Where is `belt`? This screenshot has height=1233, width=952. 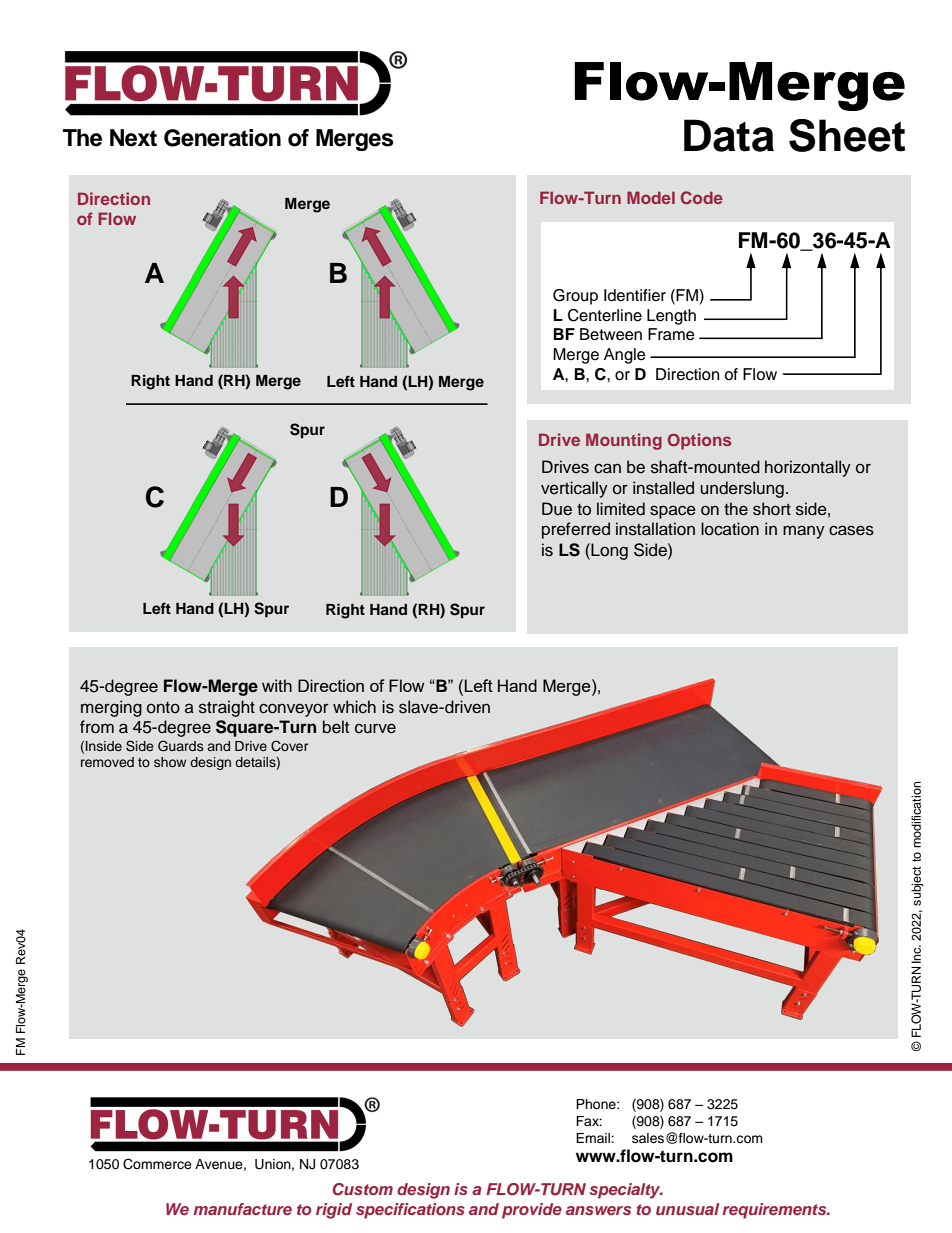 belt is located at coordinates (336, 727).
